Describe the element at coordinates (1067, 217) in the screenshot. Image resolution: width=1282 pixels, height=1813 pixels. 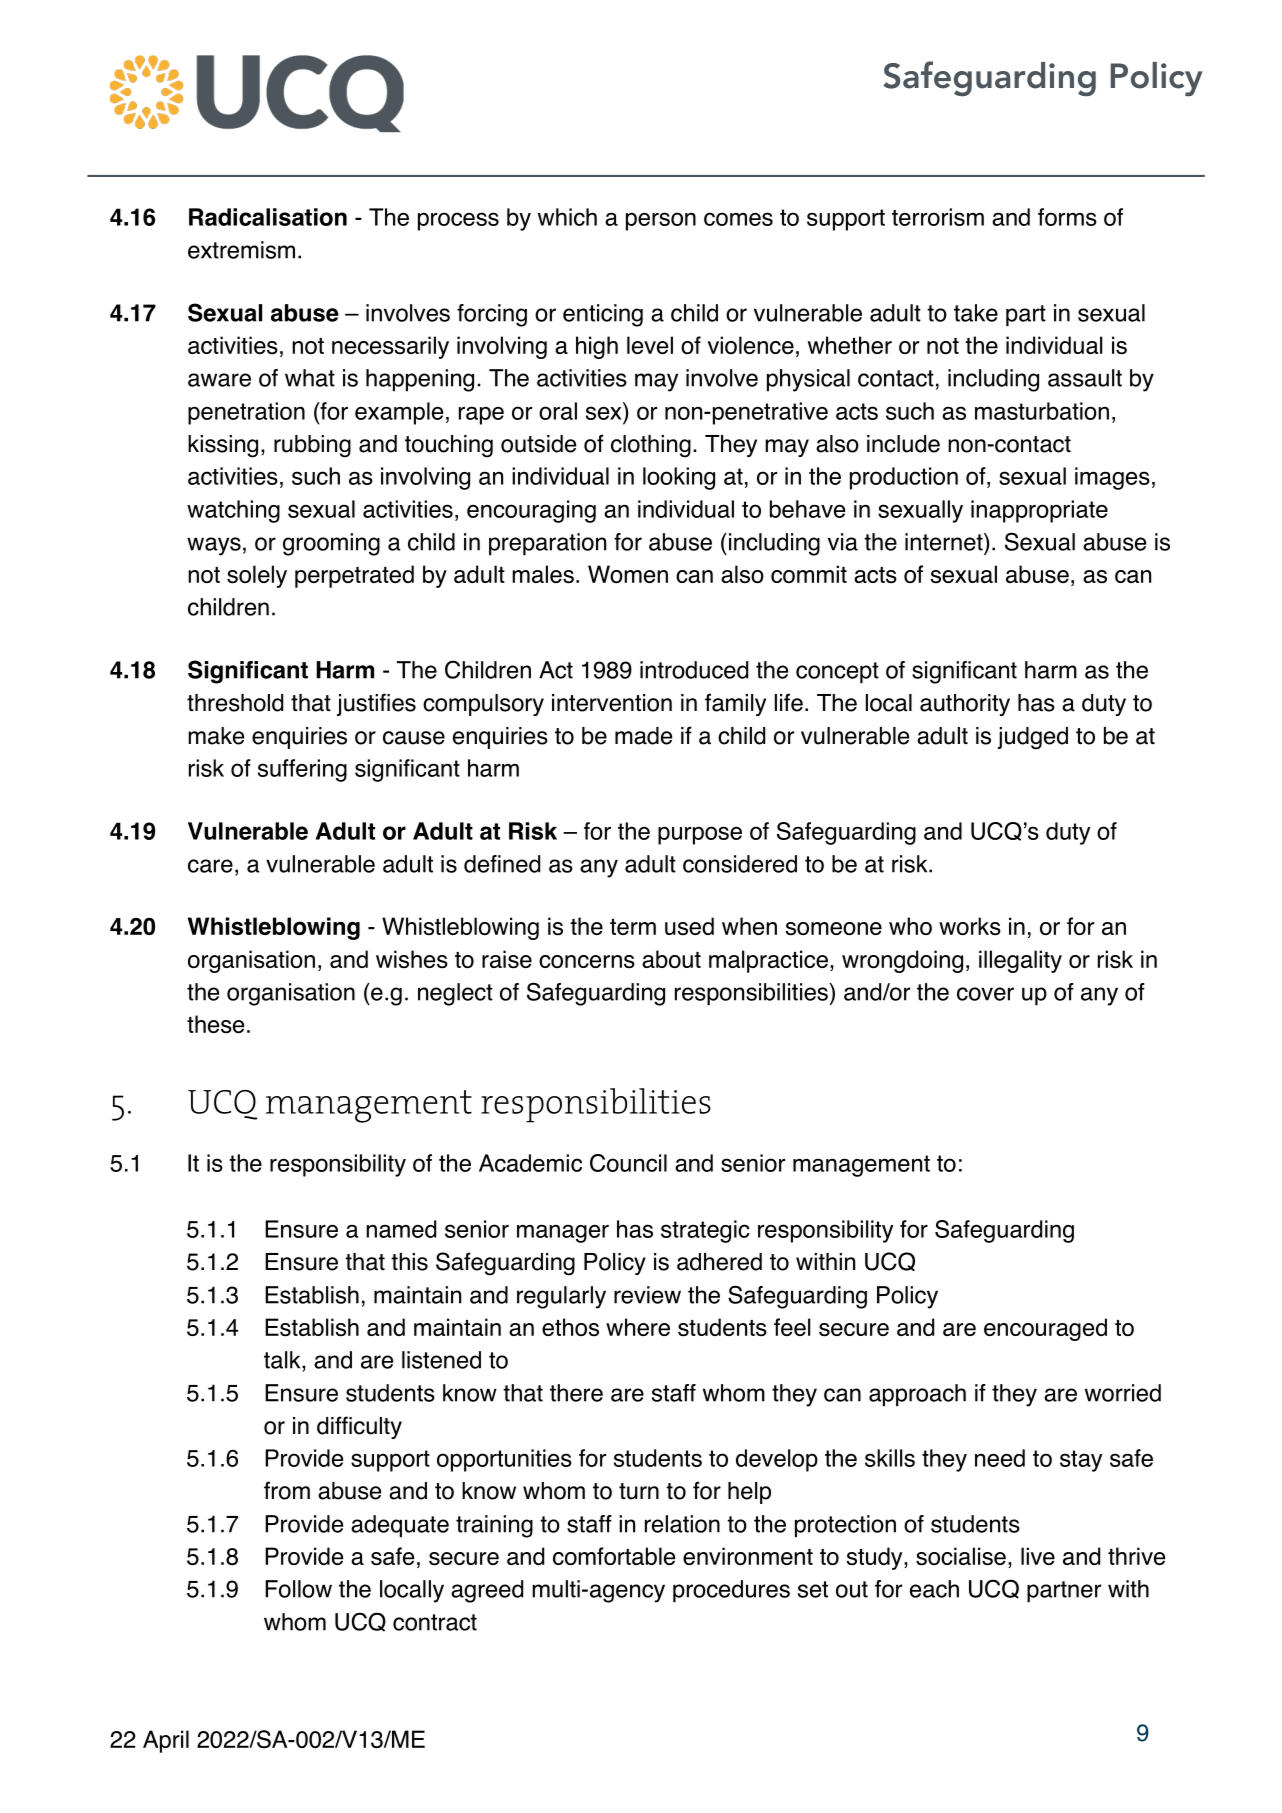
I see `forms` at that location.
